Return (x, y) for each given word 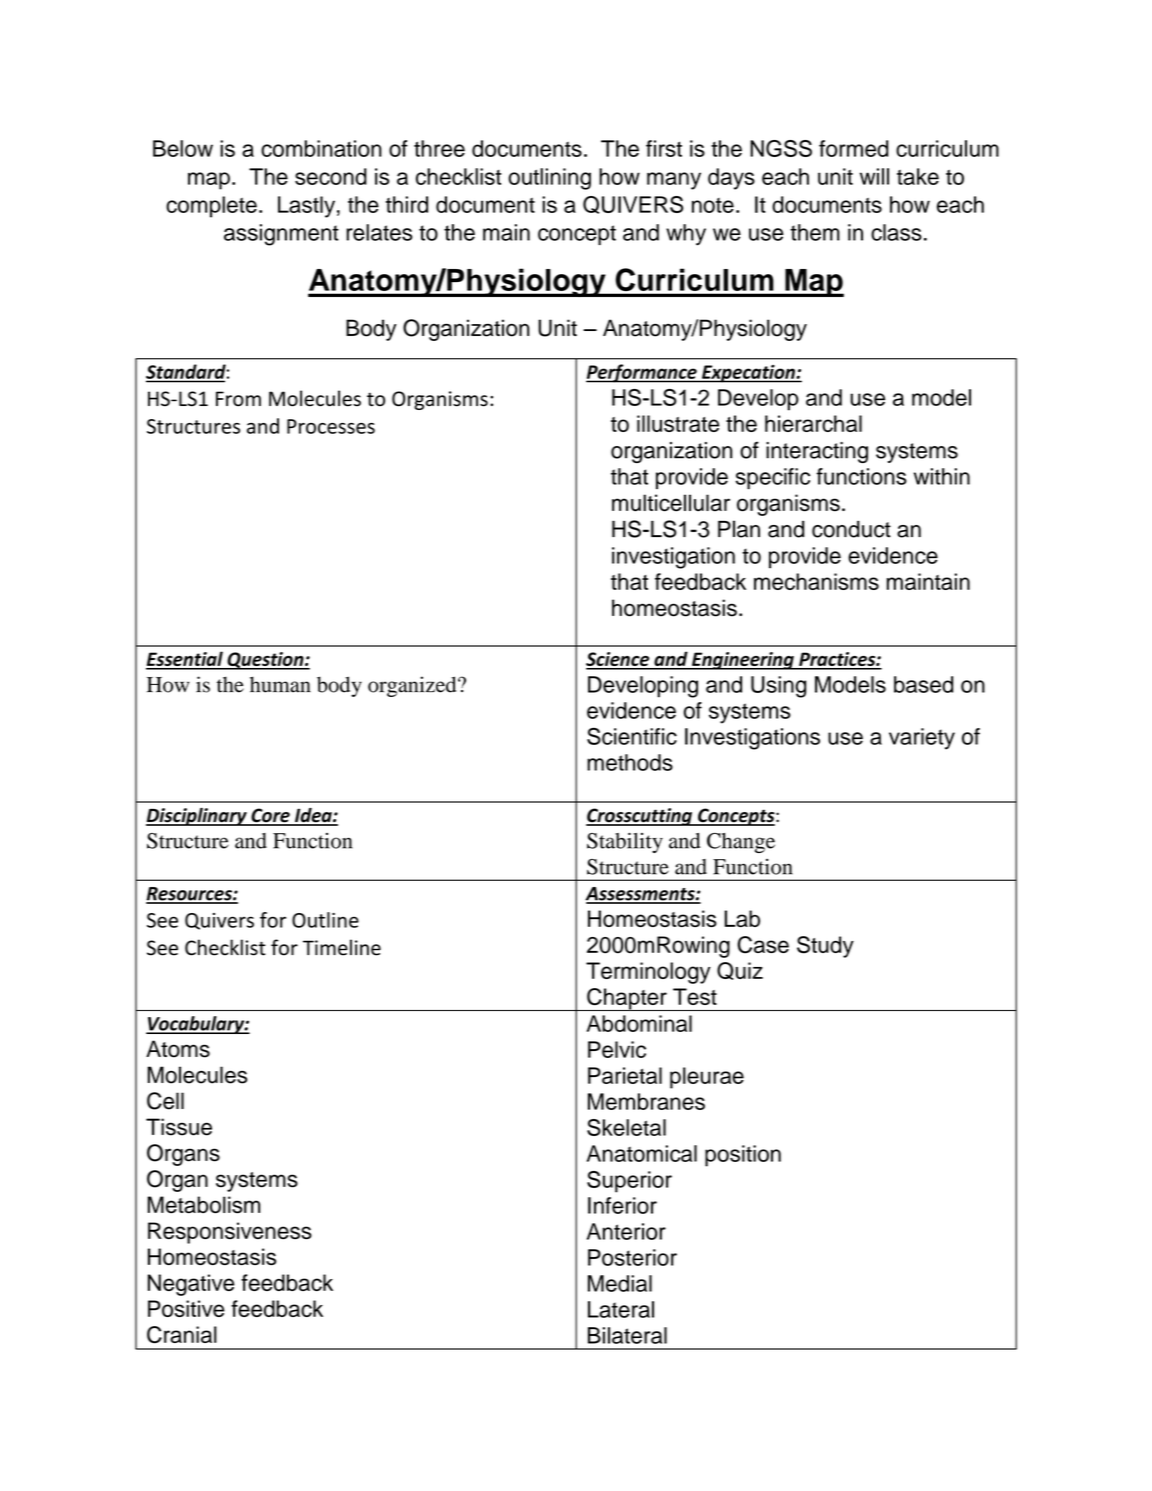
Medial (620, 1283)
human (280, 684)
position (743, 1156)
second (331, 176)
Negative (191, 1285)
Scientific (632, 736)
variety (922, 739)
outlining (549, 179)
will (874, 176)
